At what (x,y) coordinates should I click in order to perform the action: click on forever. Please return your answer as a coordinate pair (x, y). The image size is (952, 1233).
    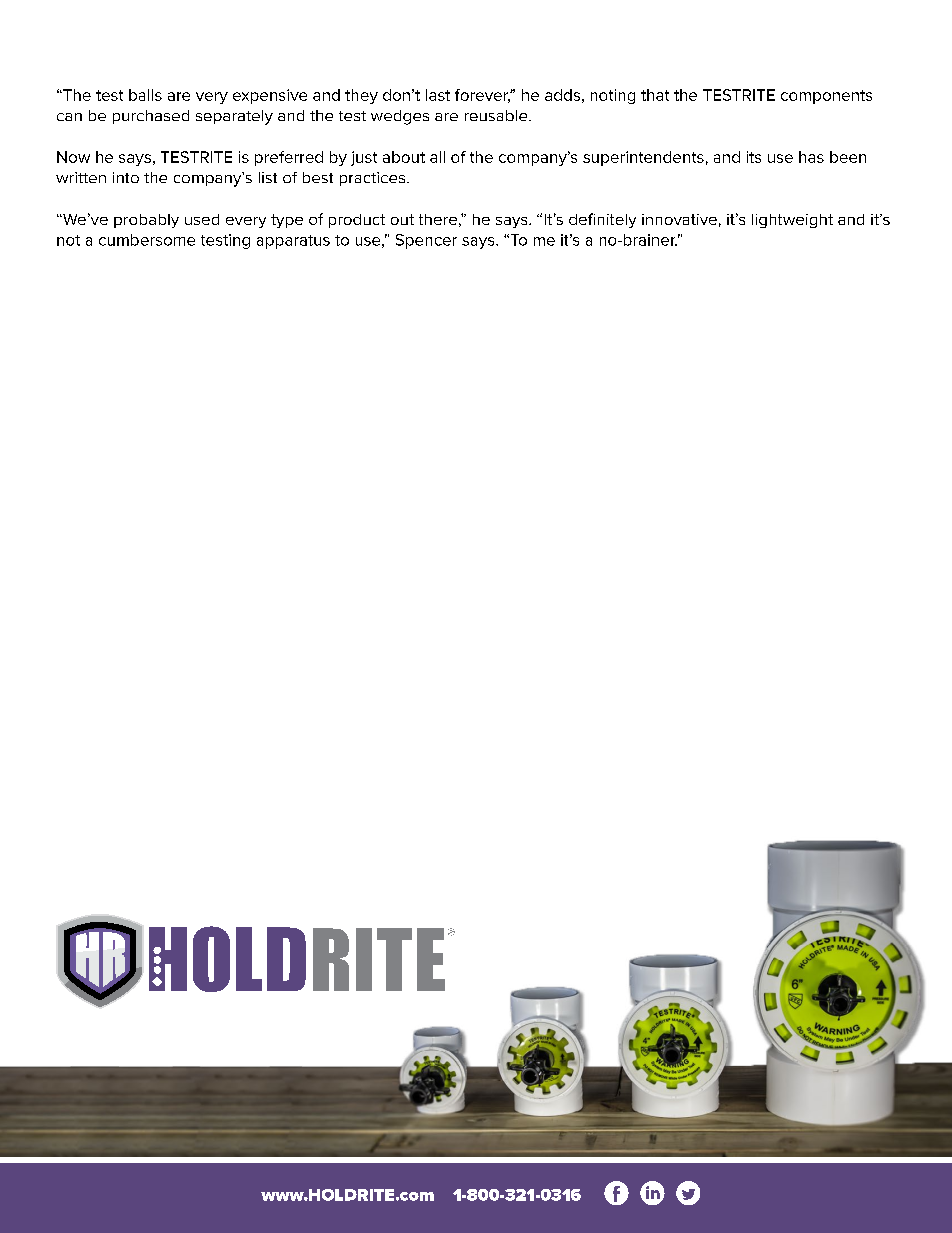
    Looking at the image, I should click on (483, 96).
